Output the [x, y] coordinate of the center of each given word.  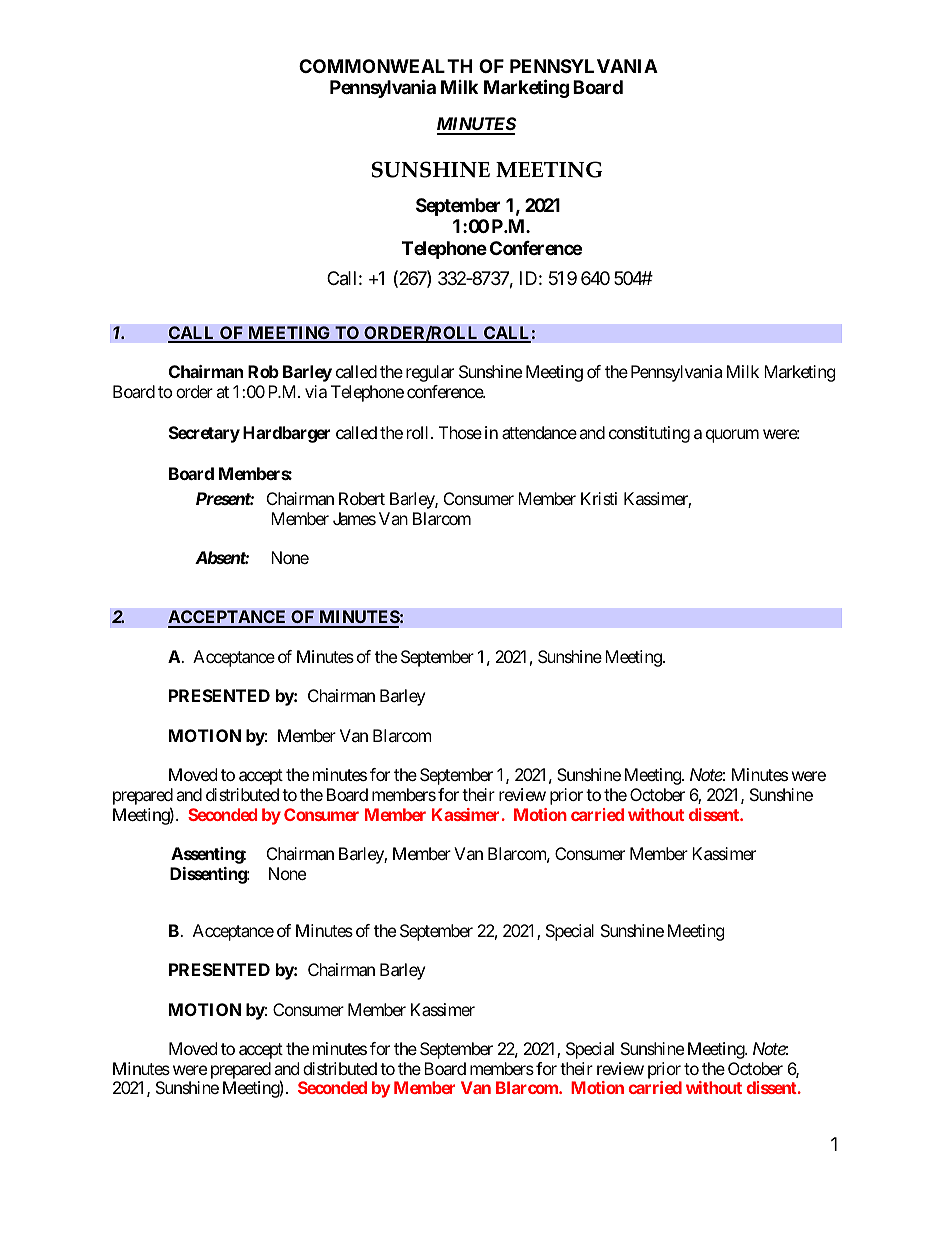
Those [460, 432]
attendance [539, 432]
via [316, 391]
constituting [649, 434]
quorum [732, 436]
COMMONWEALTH [386, 66]
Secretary [204, 434]
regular [430, 373]
